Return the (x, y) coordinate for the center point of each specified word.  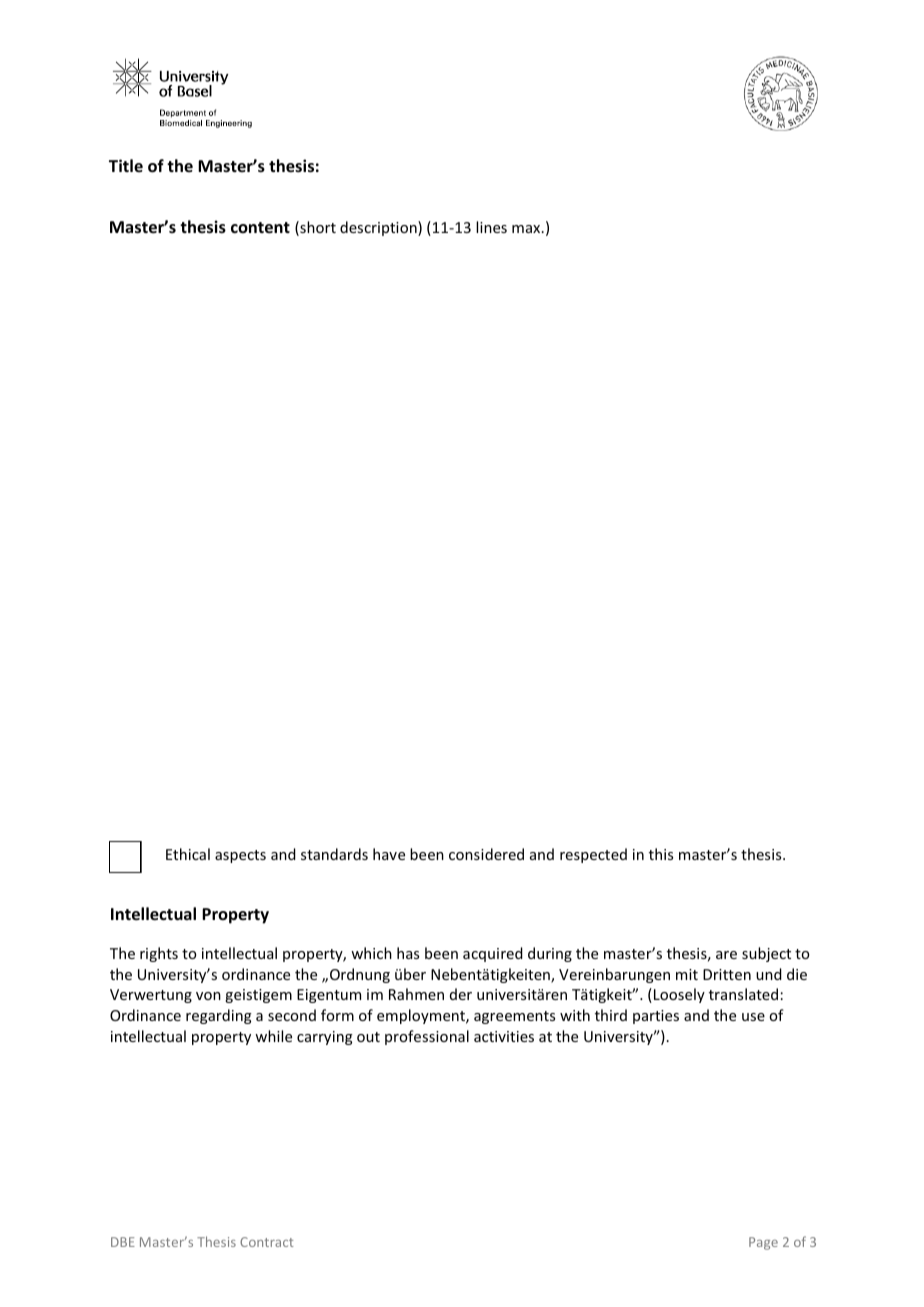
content (260, 228)
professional (427, 1037)
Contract (267, 1242)
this (661, 854)
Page (763, 1243)
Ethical (188, 854)
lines (491, 227)
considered (486, 854)
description (379, 228)
